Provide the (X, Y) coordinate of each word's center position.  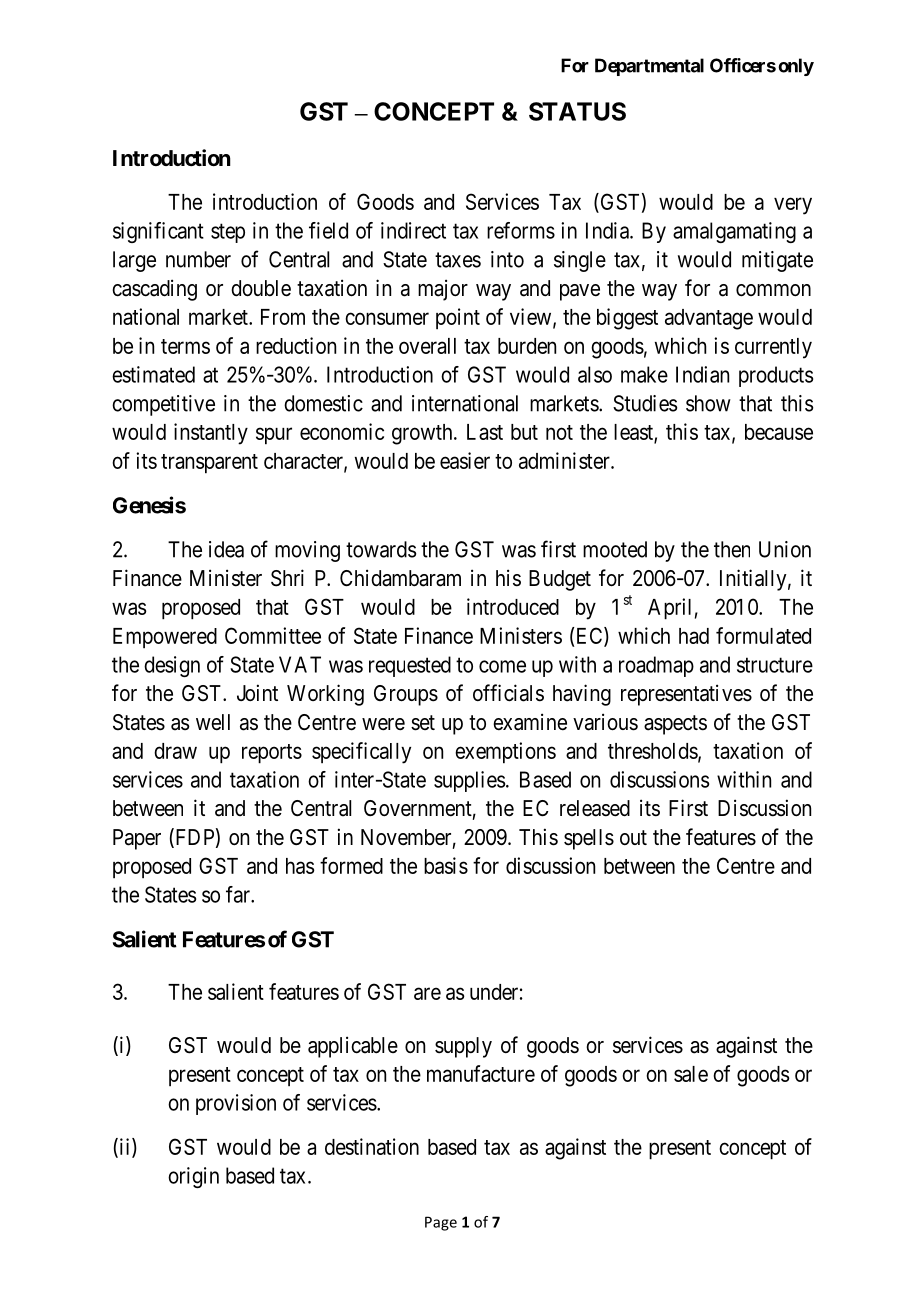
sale (691, 1074)
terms (185, 346)
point (458, 318)
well (213, 722)
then (732, 549)
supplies (469, 781)
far (239, 894)
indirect (413, 230)
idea (226, 549)
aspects (675, 725)
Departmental (649, 67)
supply (463, 1047)
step (228, 233)
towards (381, 549)
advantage (709, 319)
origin (193, 1177)
